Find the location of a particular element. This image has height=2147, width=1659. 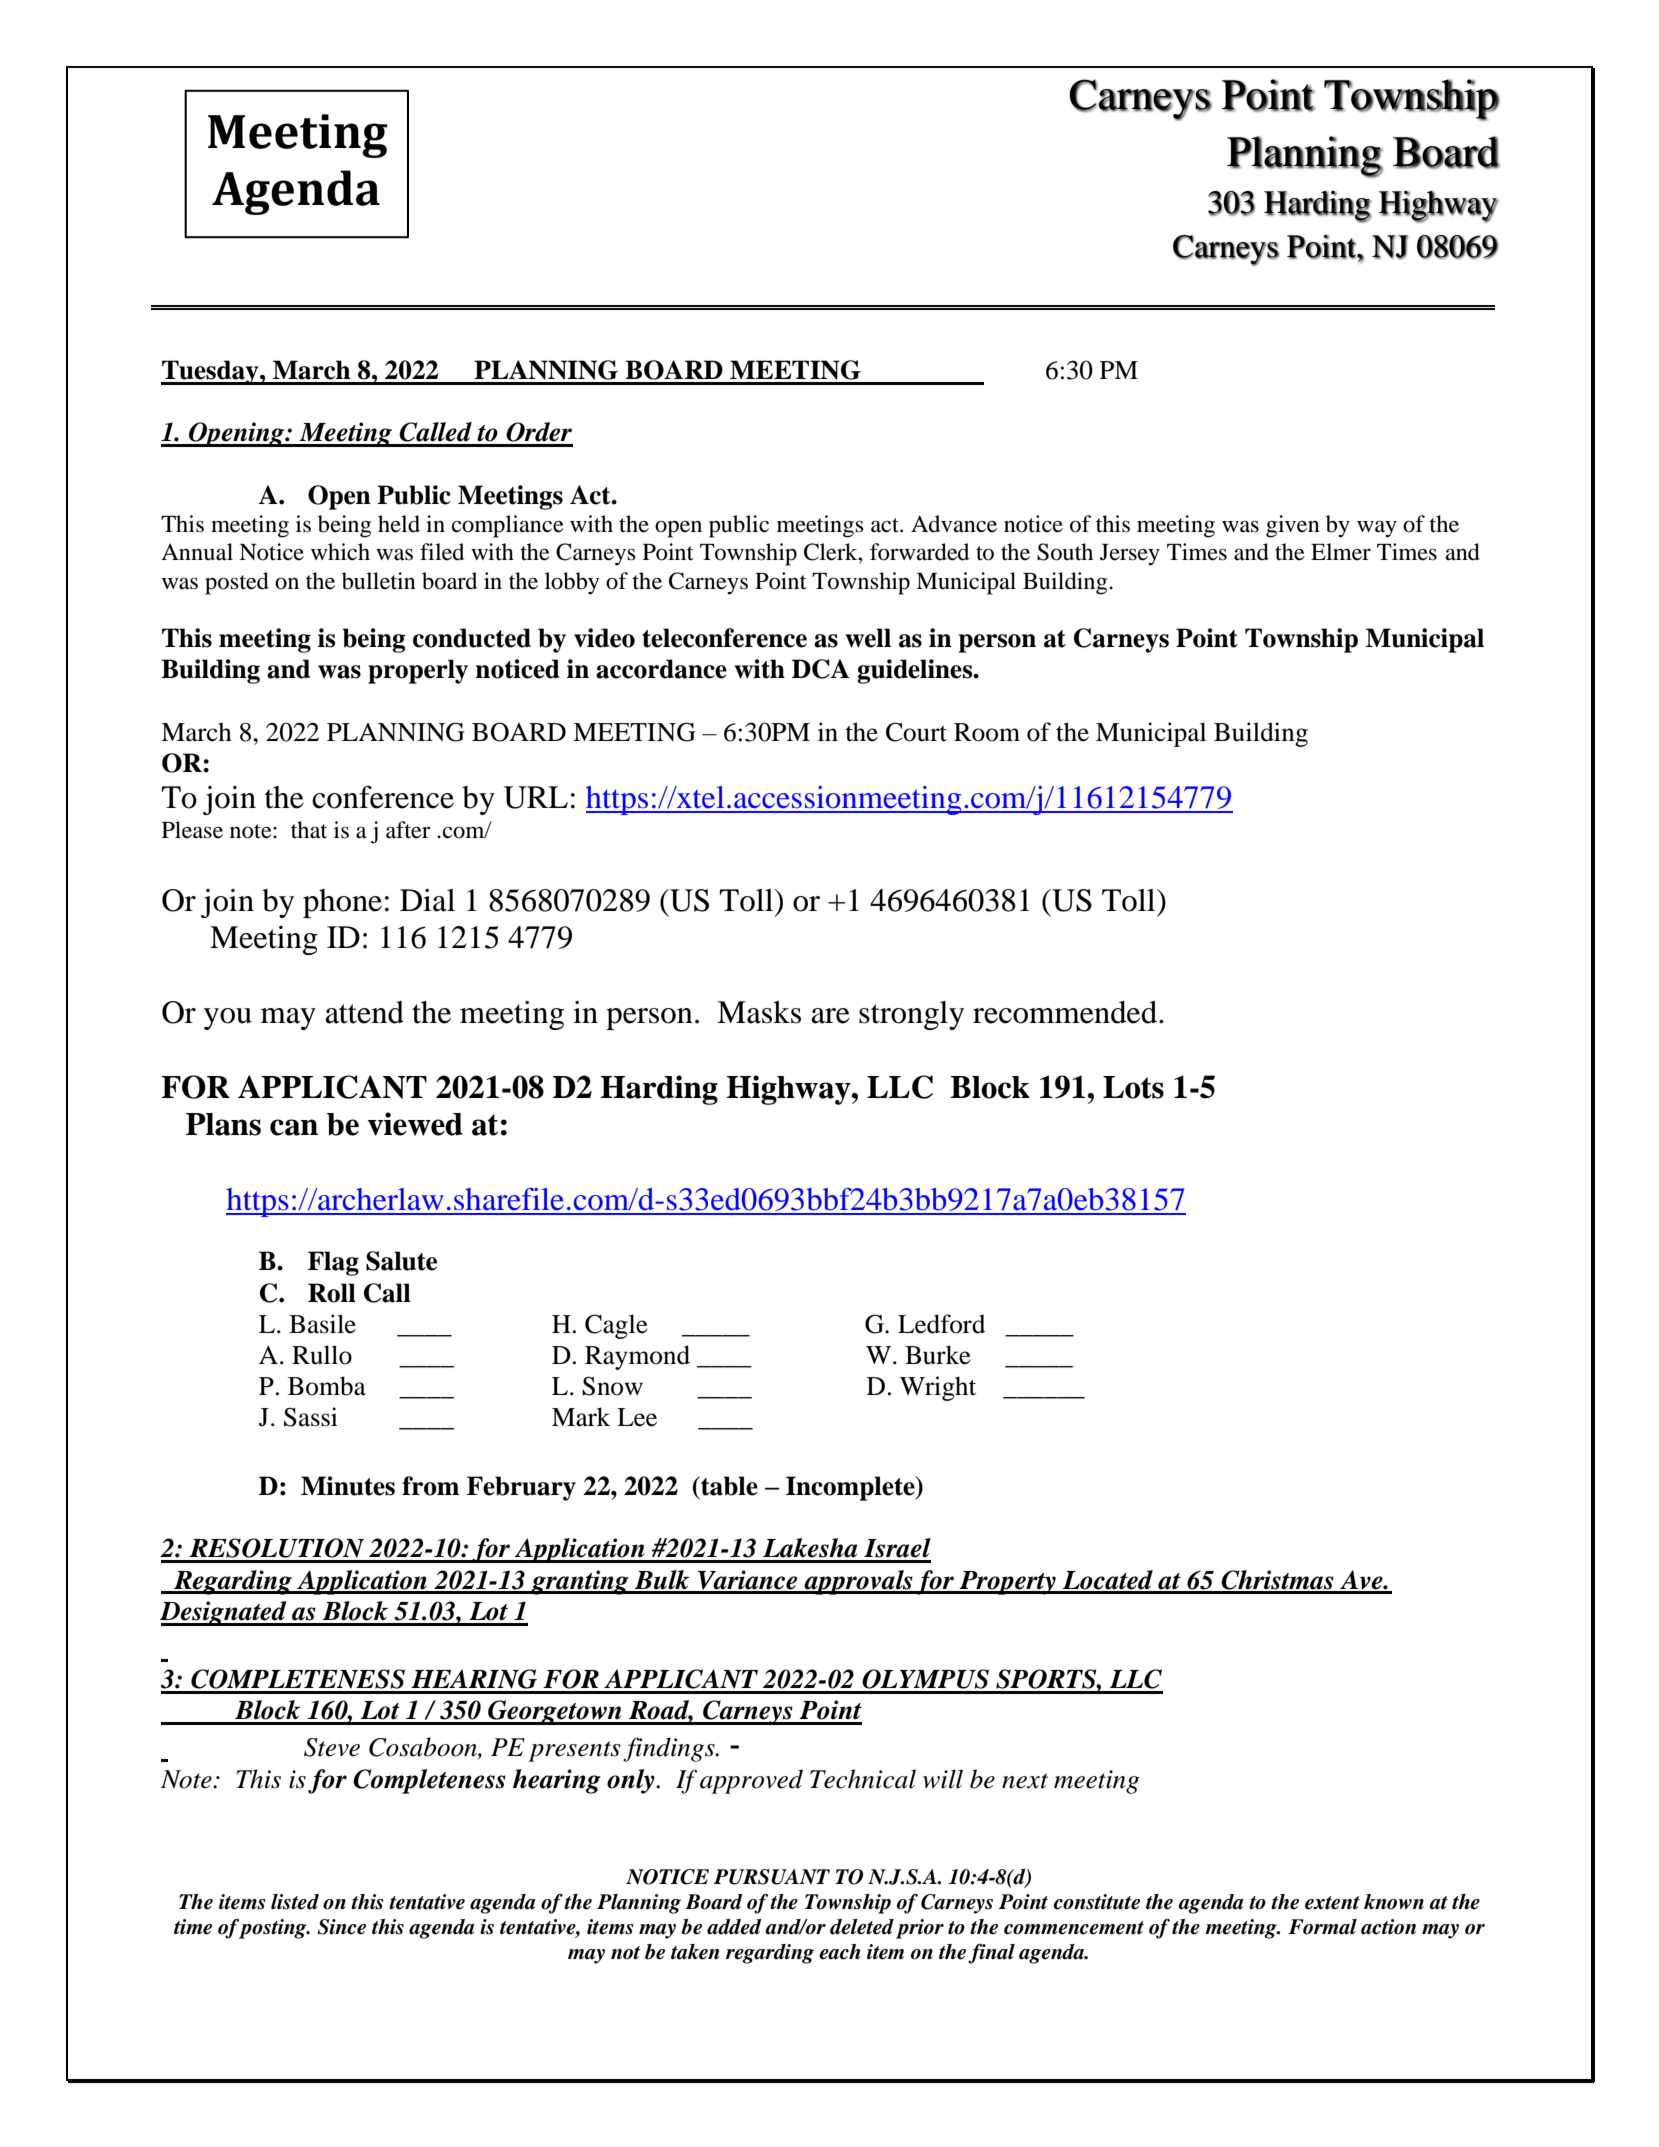

Incomplete is located at coordinates (851, 1488).
